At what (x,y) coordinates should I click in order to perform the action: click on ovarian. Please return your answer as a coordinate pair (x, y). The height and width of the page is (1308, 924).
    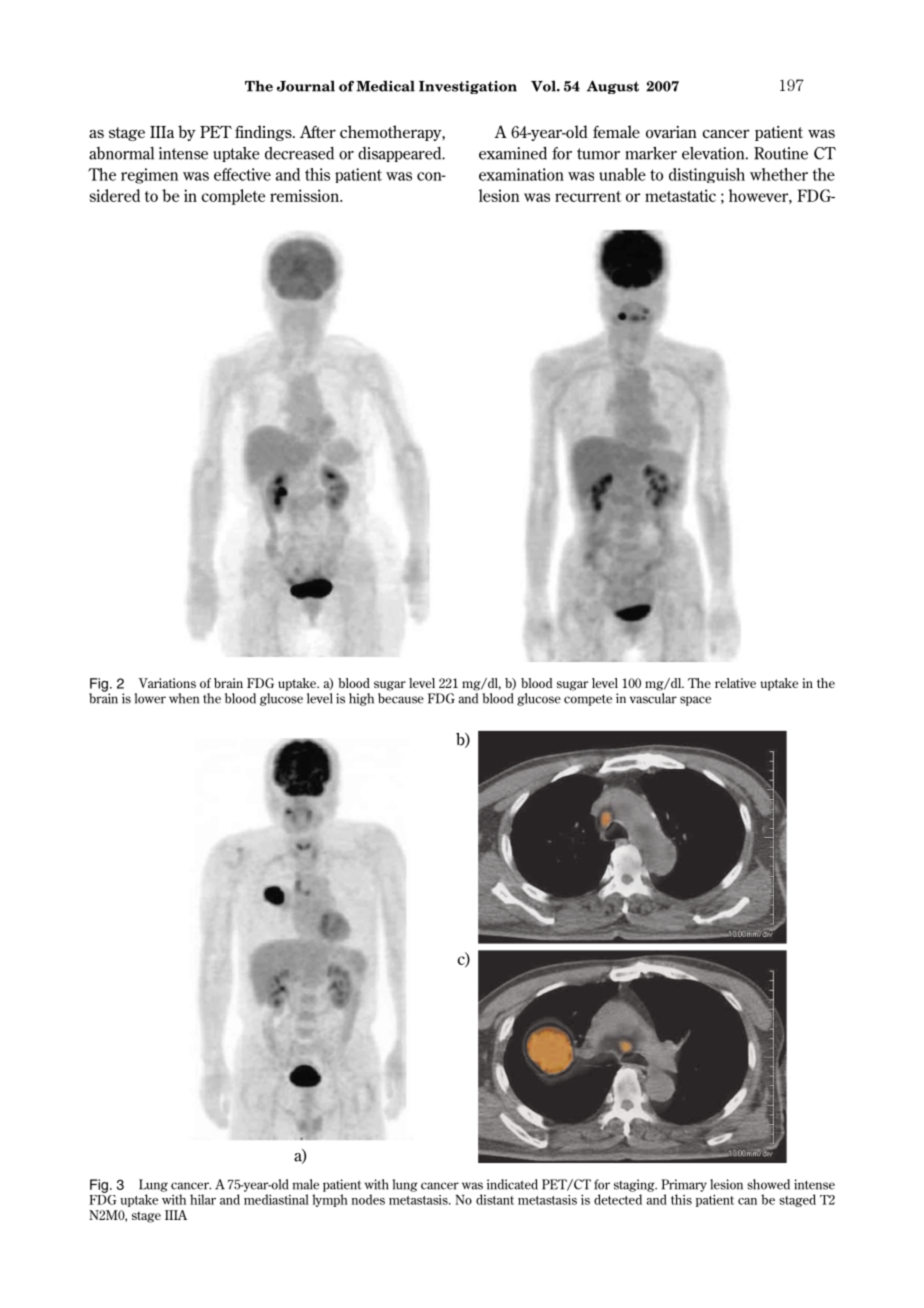
    Looking at the image, I should click on (671, 132).
